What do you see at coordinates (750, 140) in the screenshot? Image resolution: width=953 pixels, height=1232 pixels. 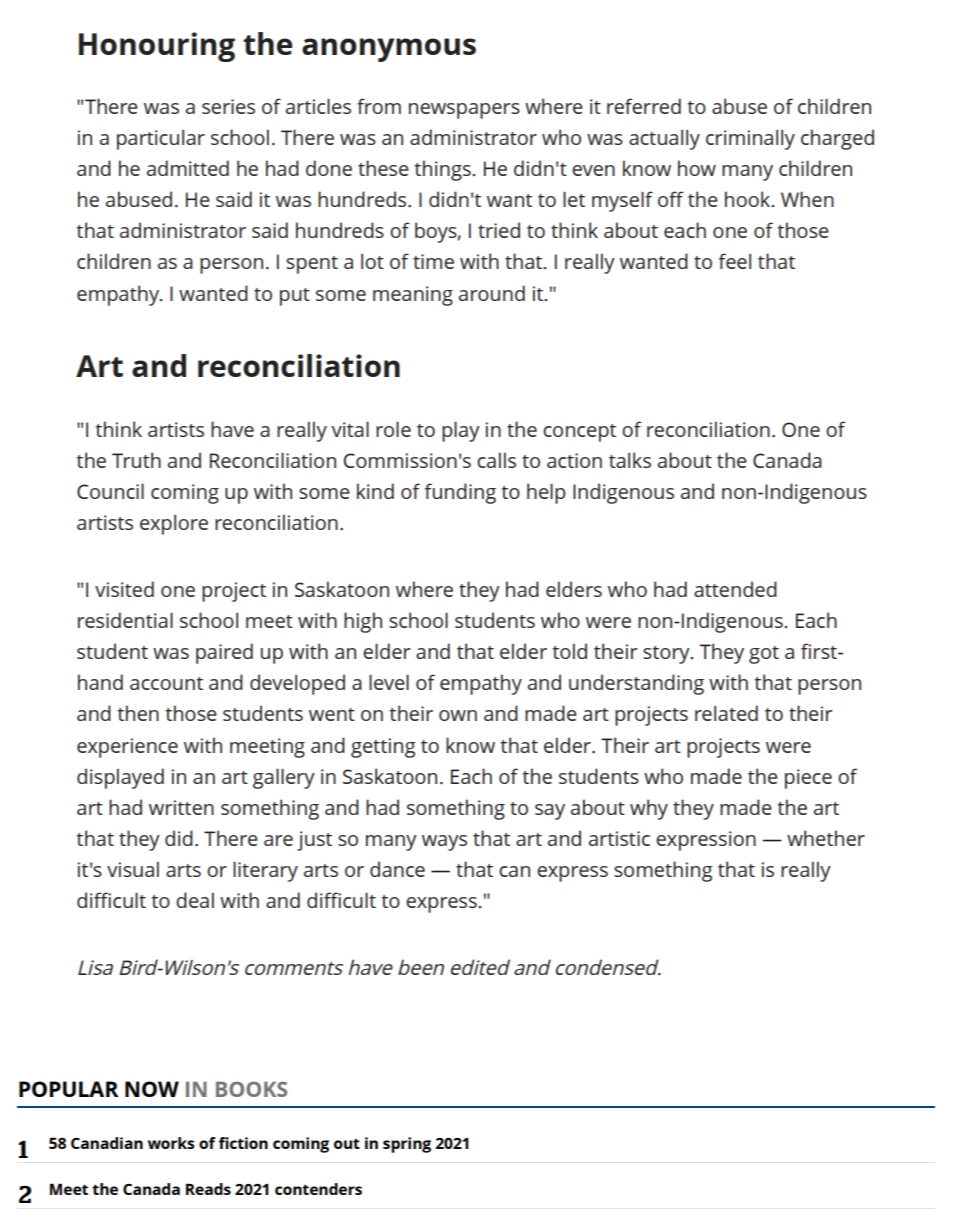 I see `criminally` at bounding box center [750, 140].
